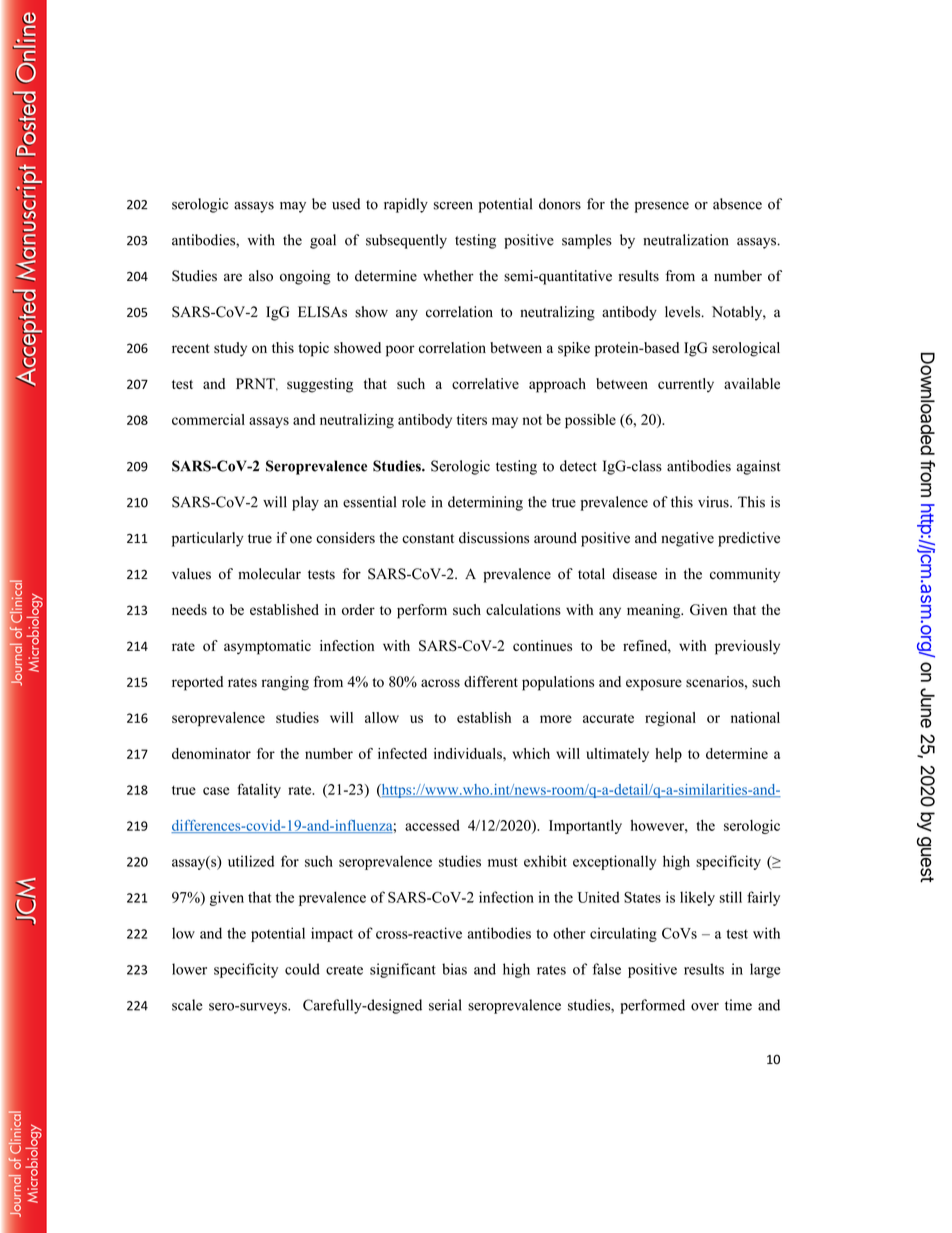 This screenshot has height=1233, width=952. What do you see at coordinates (485, 383) in the screenshot?
I see `correlative` at bounding box center [485, 383].
